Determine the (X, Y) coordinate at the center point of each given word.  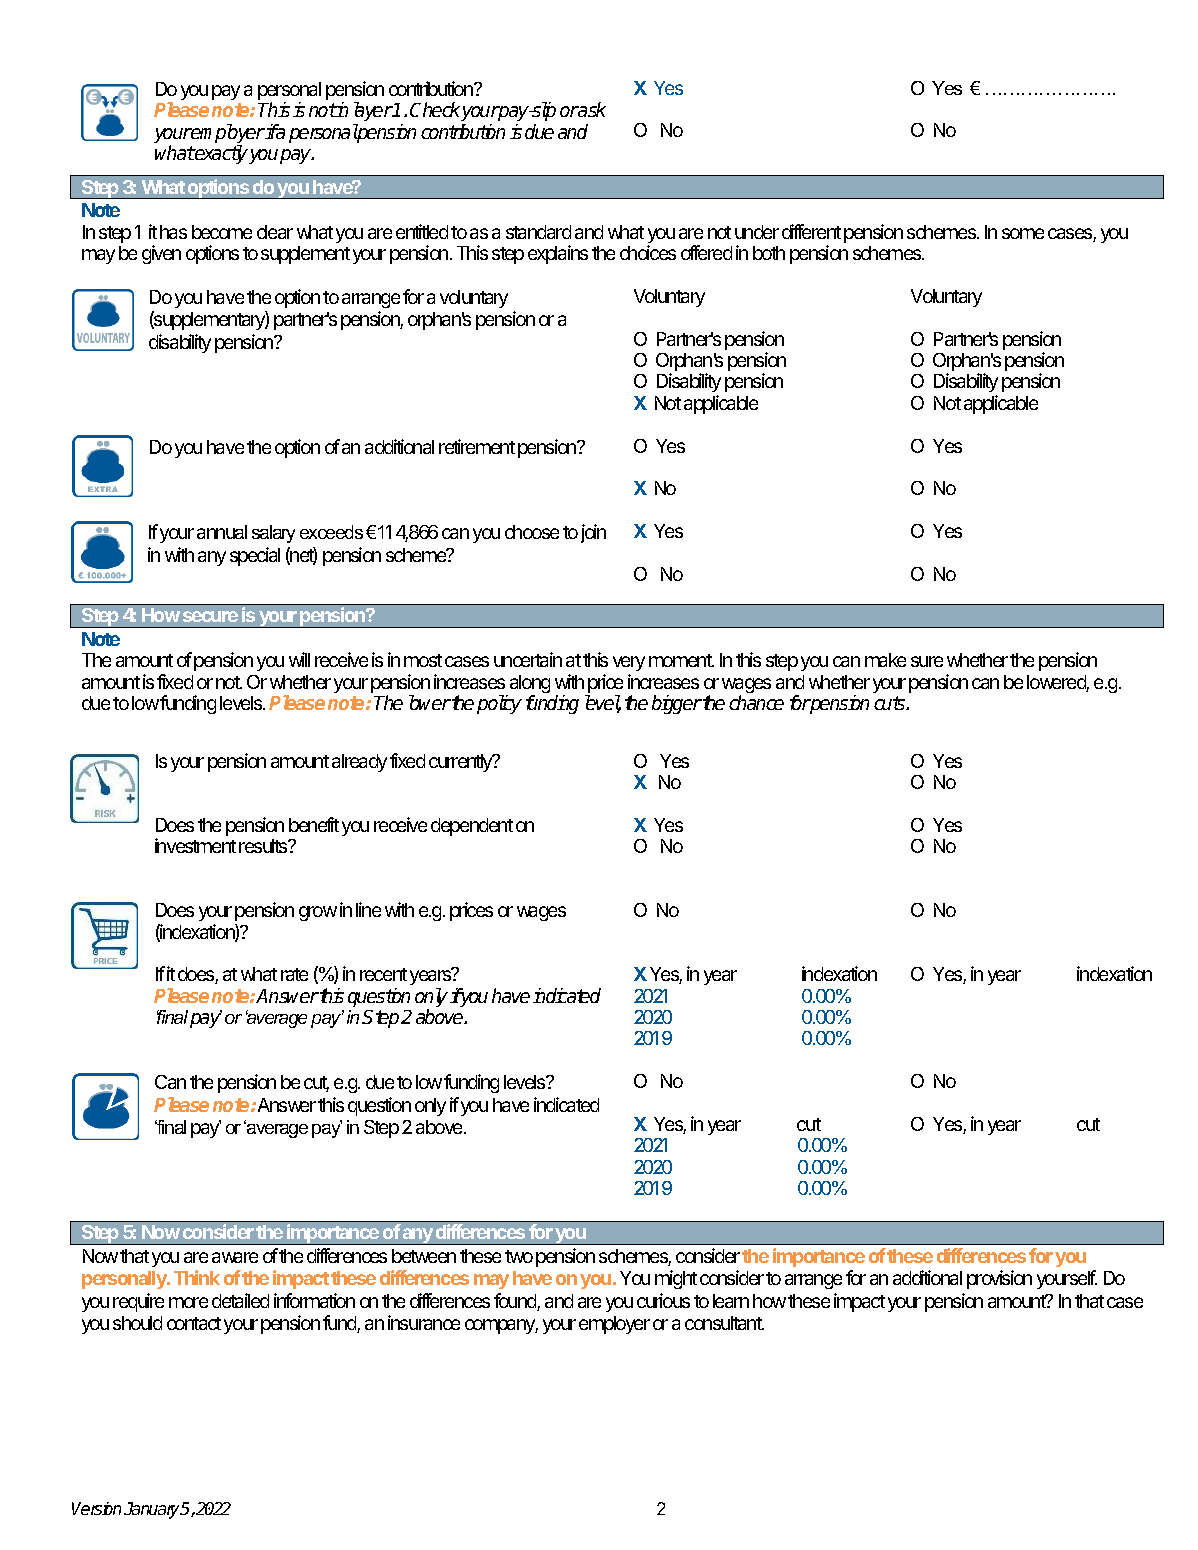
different (811, 231)
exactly (222, 154)
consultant (724, 1323)
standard (538, 232)
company (501, 1326)
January (153, 1510)
